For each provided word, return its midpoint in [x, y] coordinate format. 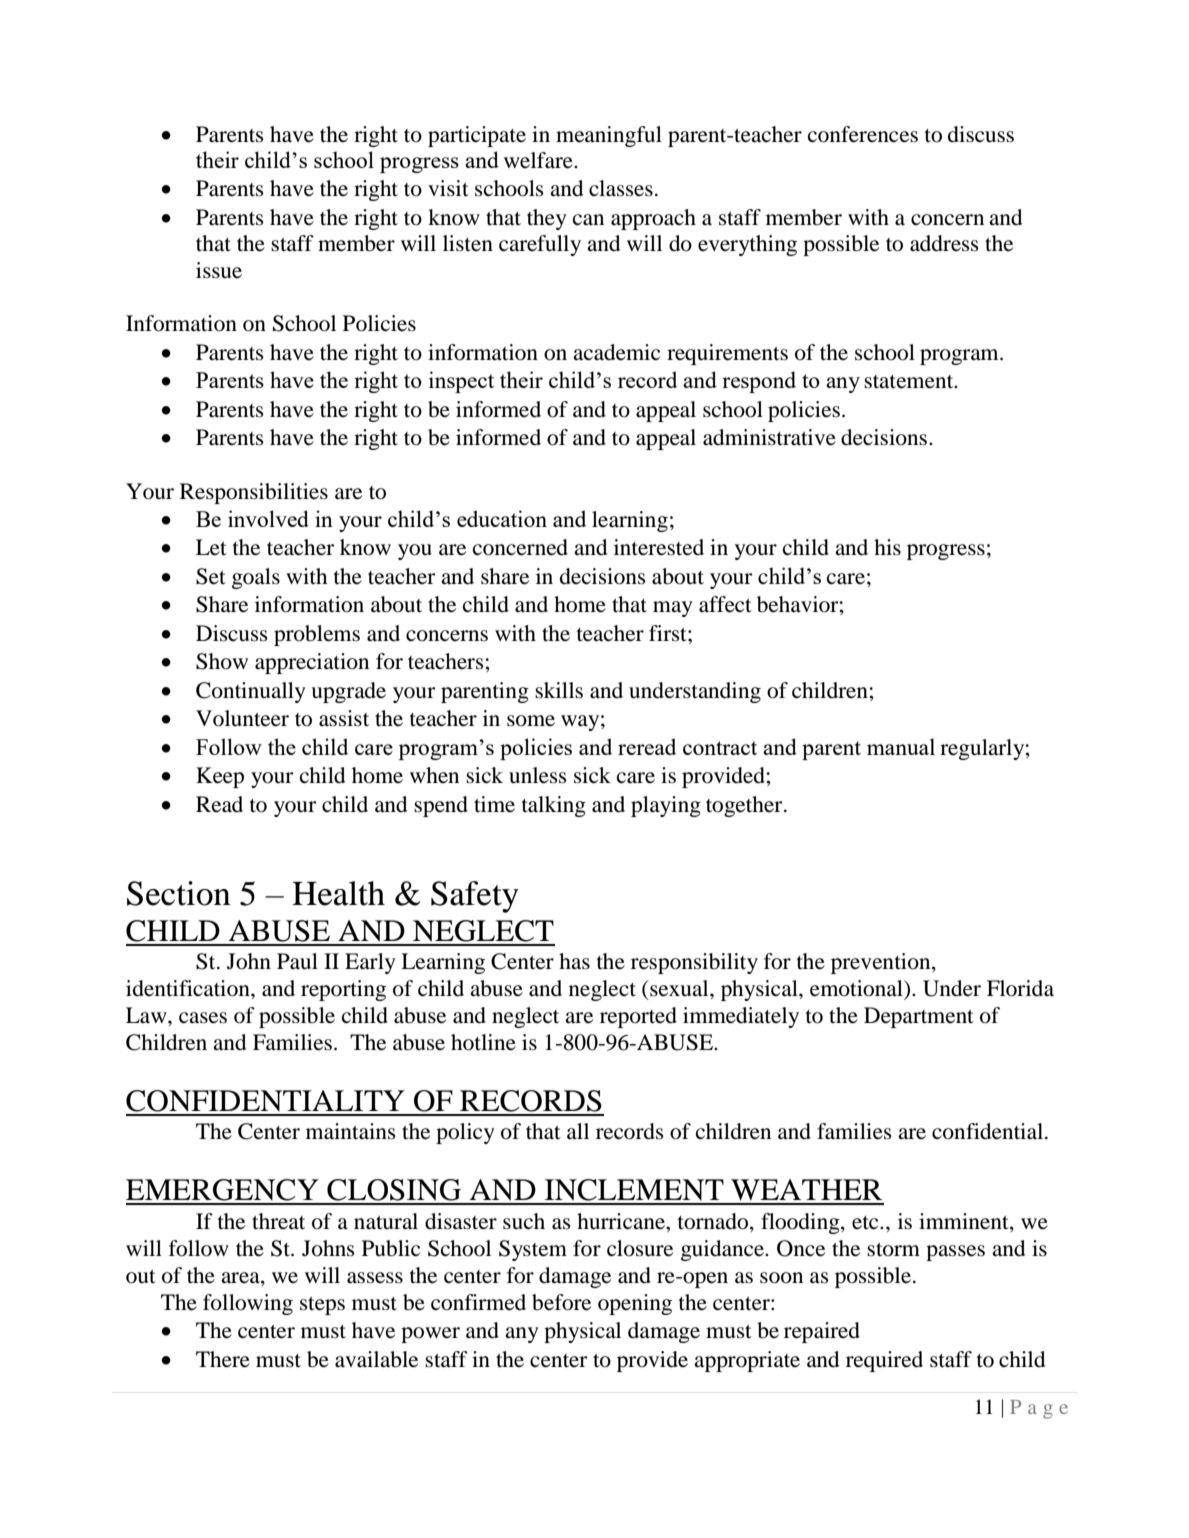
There [223, 1359]
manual [901, 746]
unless [538, 775]
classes [621, 188]
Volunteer [242, 718]
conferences [863, 134]
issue [219, 270]
